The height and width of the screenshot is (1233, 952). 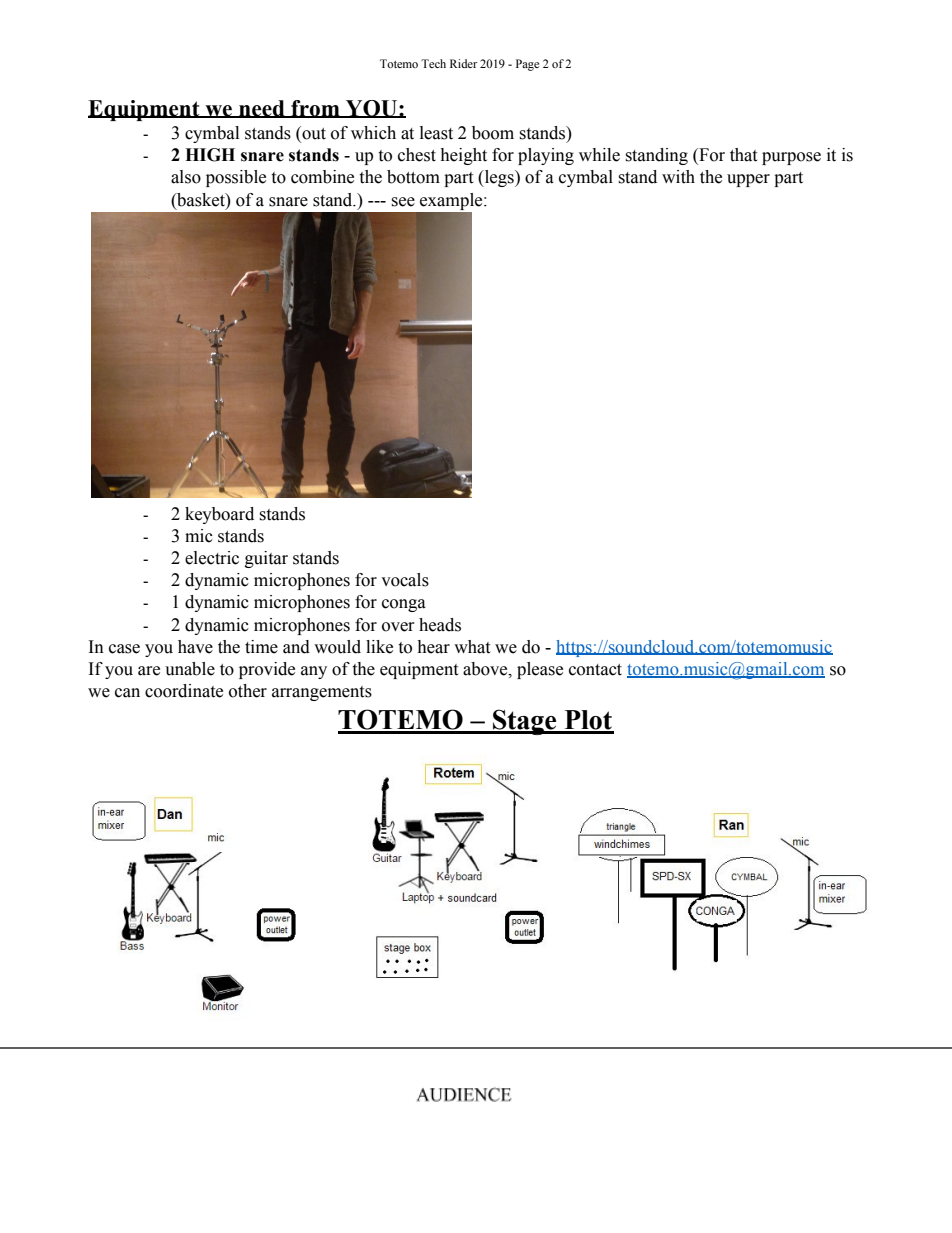 I want to click on Rider, so click(x=463, y=63).
